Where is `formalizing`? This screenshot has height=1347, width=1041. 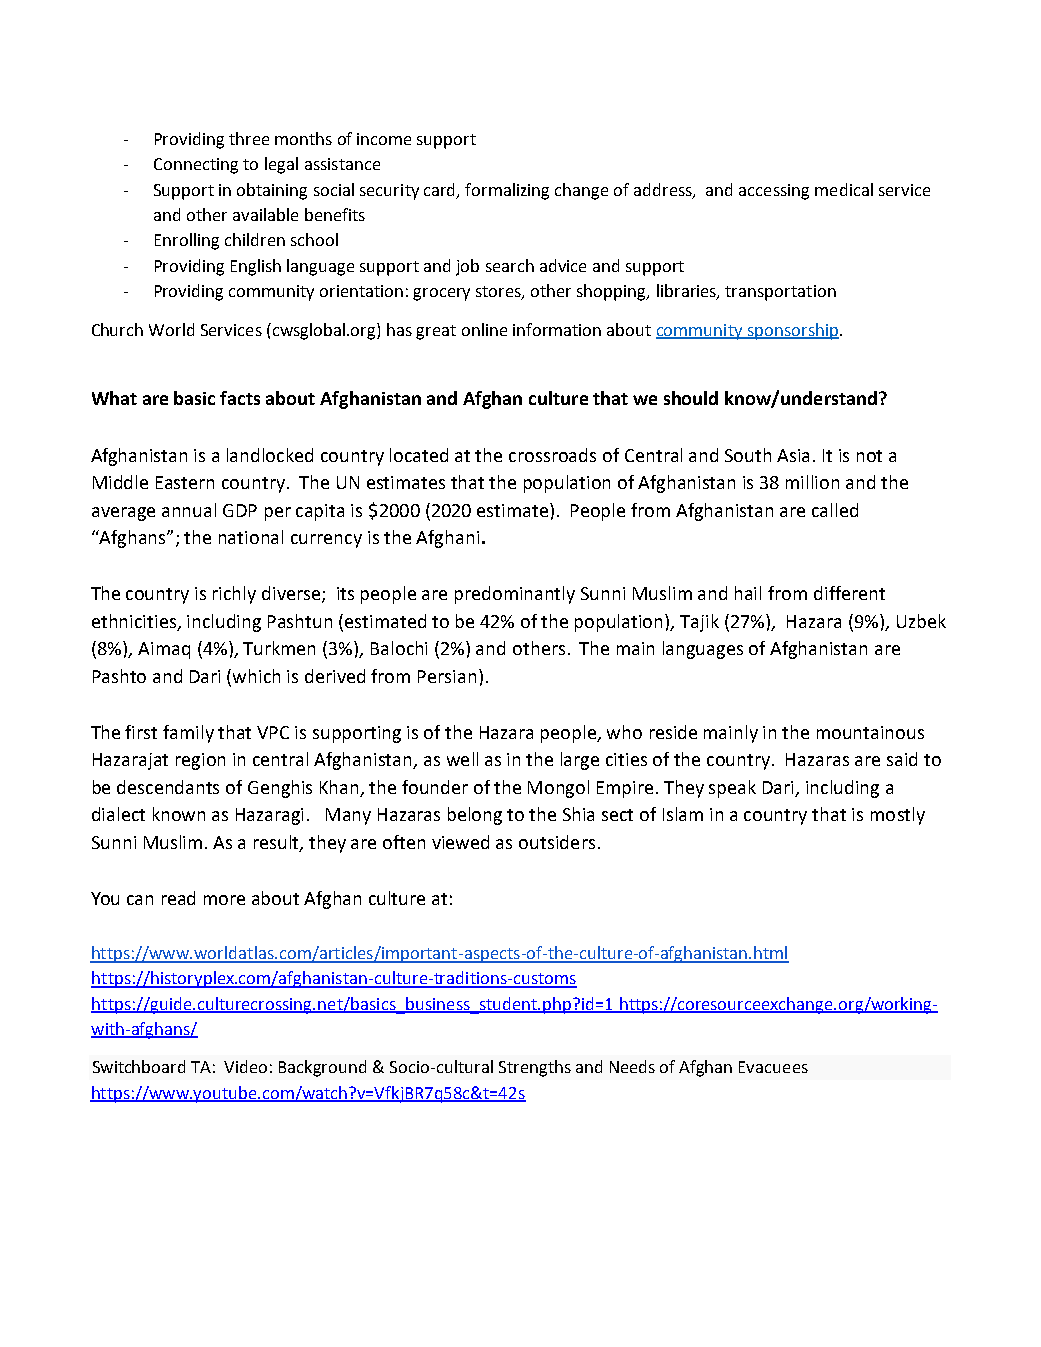 formalizing is located at coordinates (507, 191).
